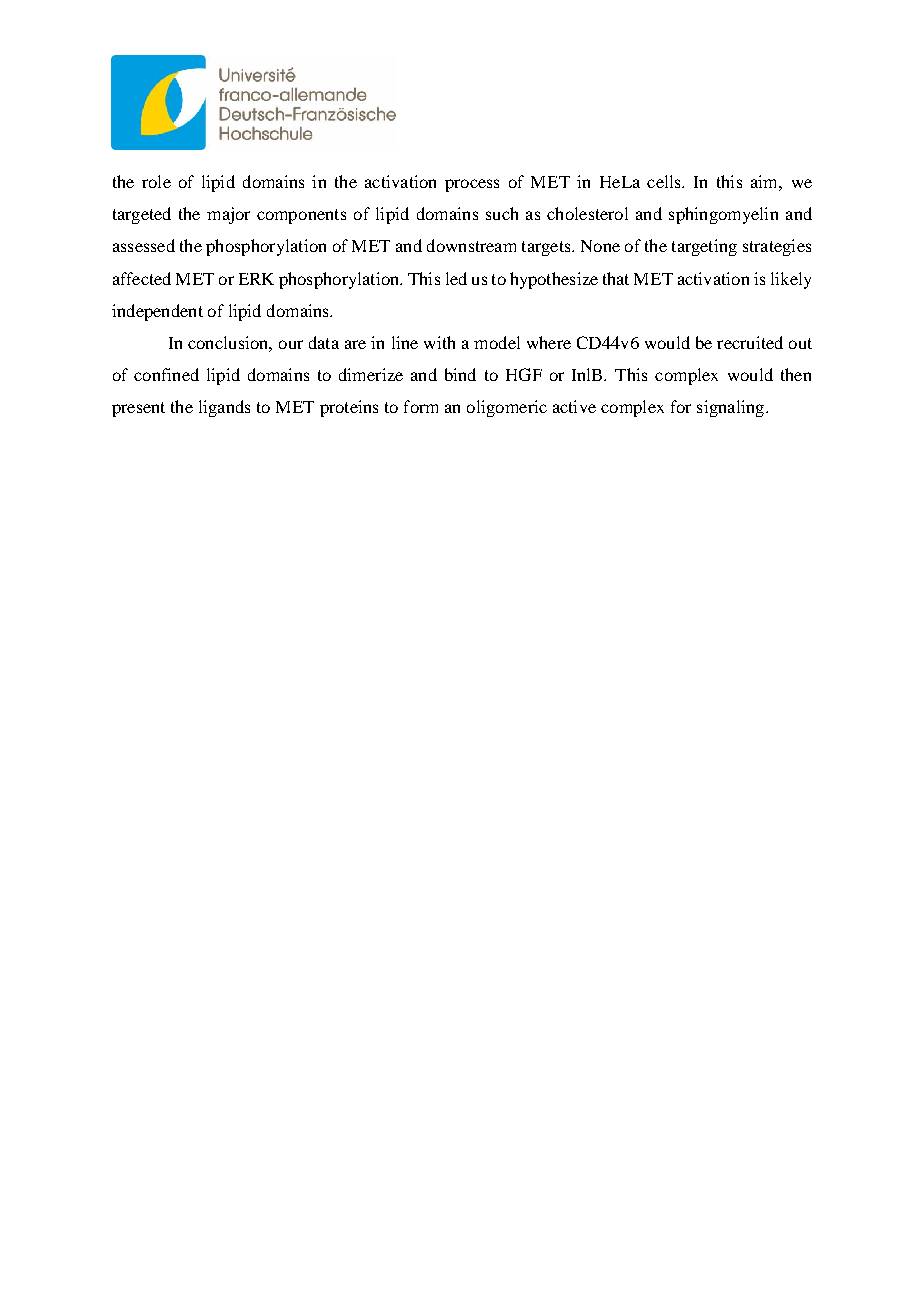  I want to click on role, so click(156, 181).
